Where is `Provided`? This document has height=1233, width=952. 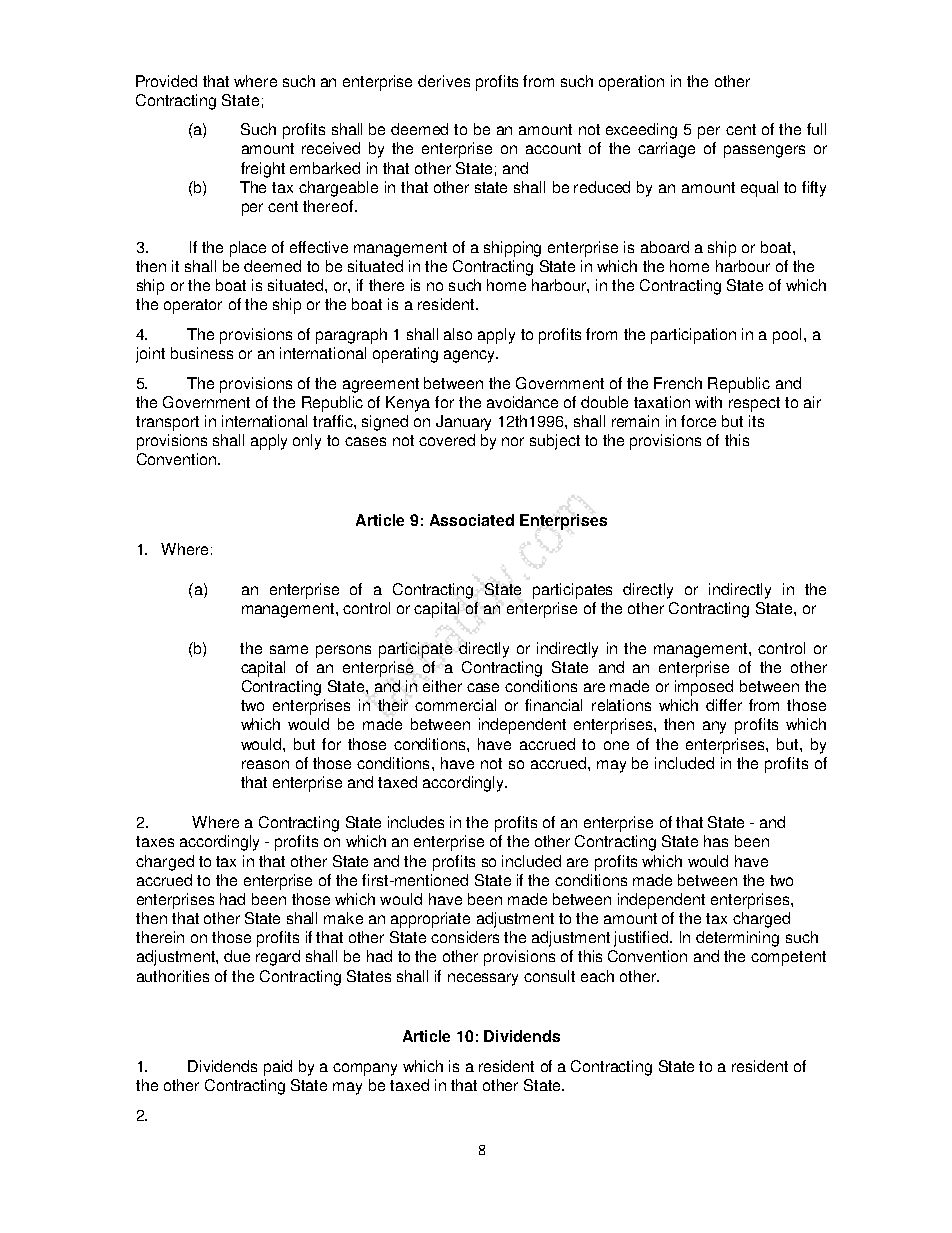 Provided is located at coordinates (166, 81).
